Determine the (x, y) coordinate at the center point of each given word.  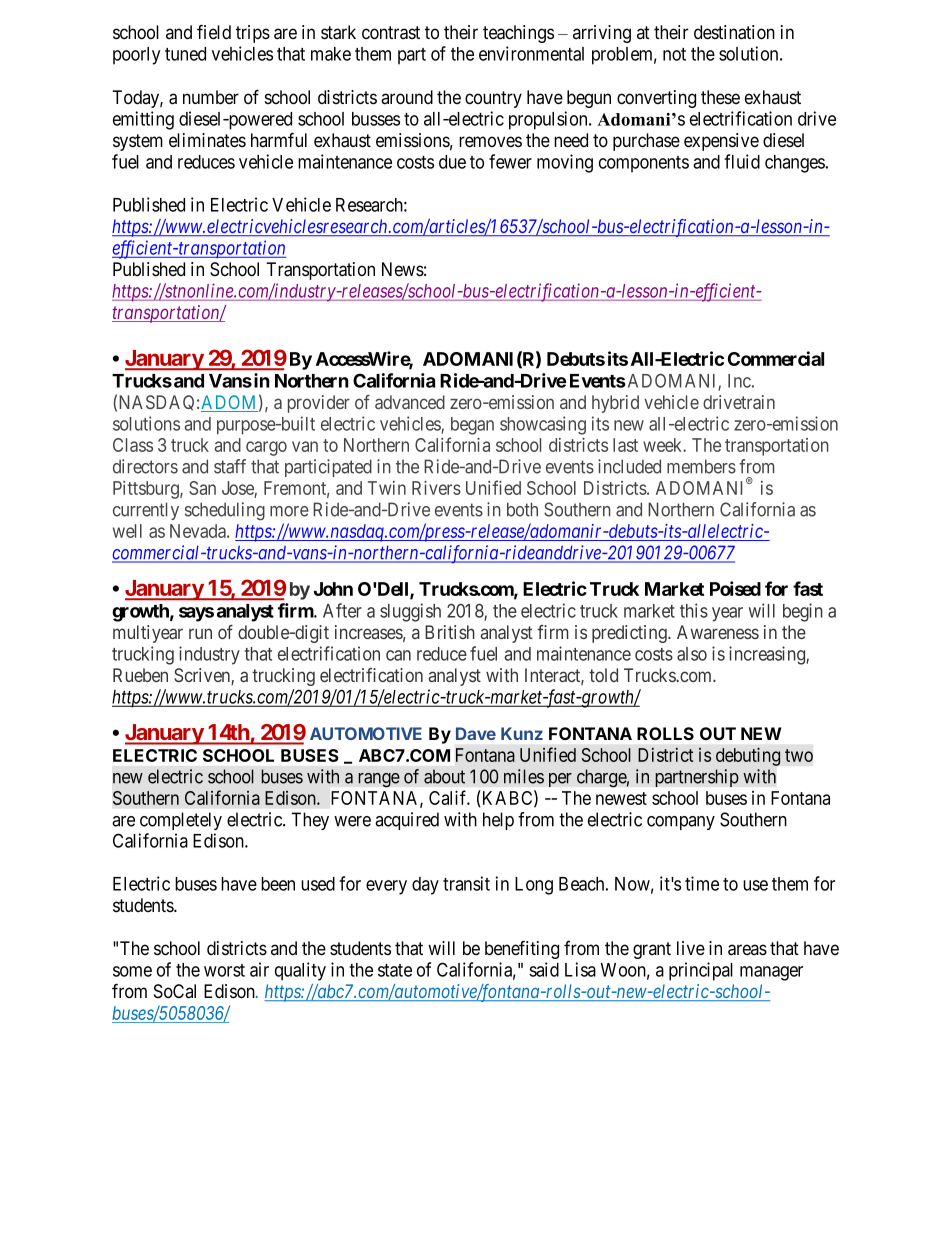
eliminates (207, 140)
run (200, 633)
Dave (476, 733)
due (452, 162)
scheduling (225, 511)
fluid (742, 161)
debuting (748, 756)
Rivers (436, 488)
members (701, 466)
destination (734, 32)
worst (224, 970)
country (493, 99)
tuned (185, 54)
